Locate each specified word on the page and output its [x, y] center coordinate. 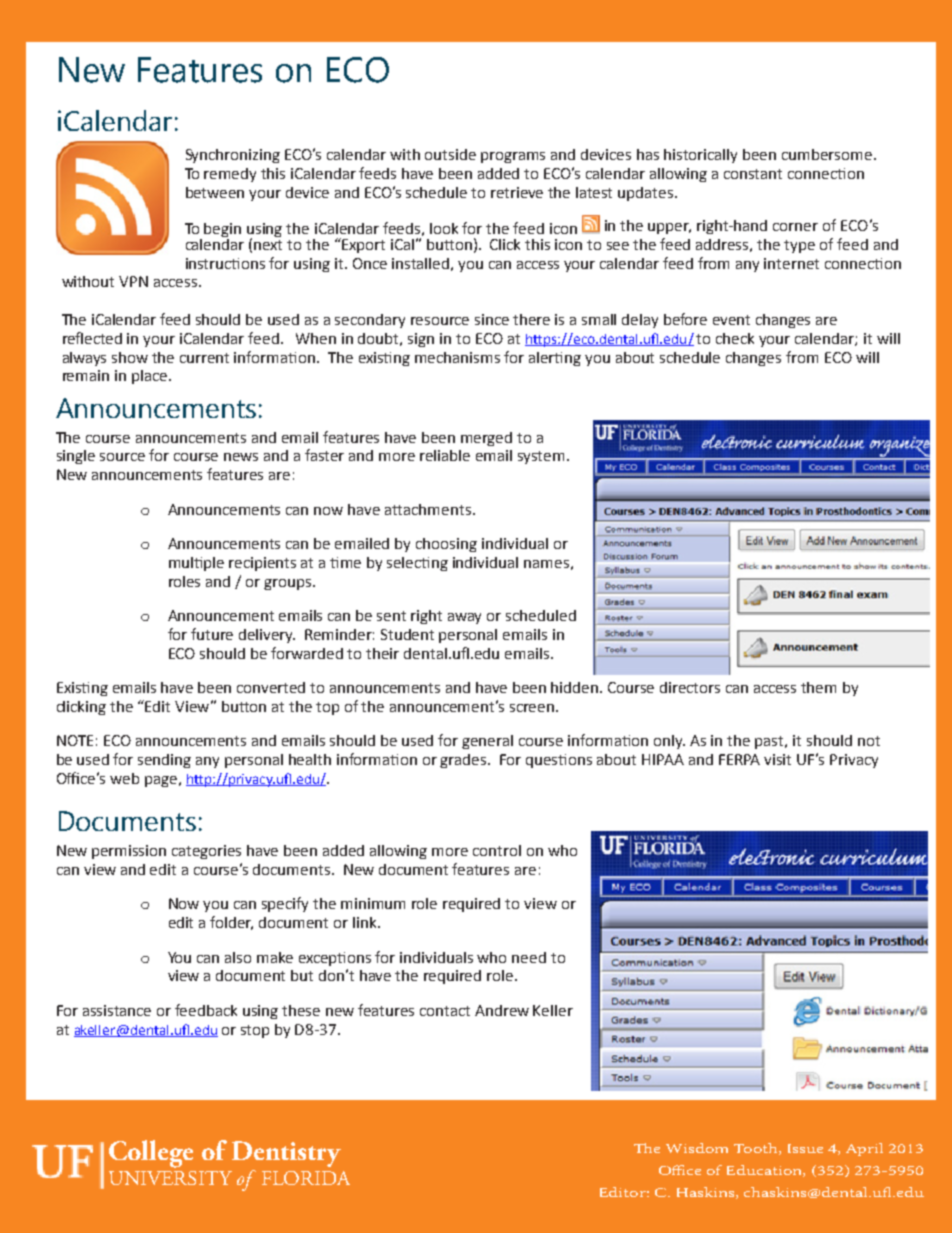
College [151, 1154]
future [212, 634]
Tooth [757, 1149]
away [464, 618]
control [497, 850]
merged [486, 439]
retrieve [517, 192]
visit [777, 759]
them [818, 687]
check [735, 338]
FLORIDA [306, 1178]
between [215, 192]
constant [753, 174]
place [151, 377]
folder [231, 923]
